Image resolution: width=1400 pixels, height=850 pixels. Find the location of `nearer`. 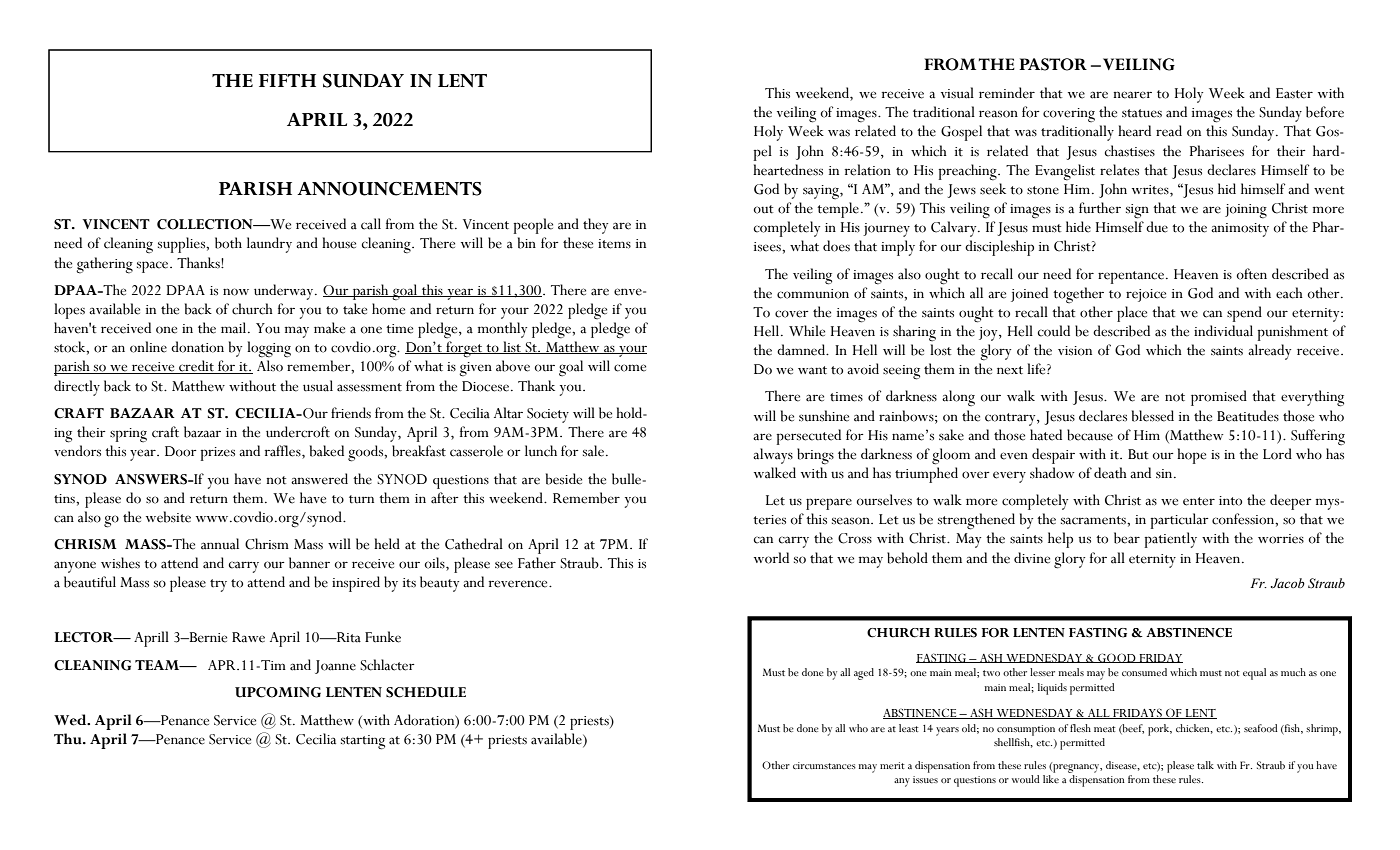

nearer is located at coordinates (1133, 95).
